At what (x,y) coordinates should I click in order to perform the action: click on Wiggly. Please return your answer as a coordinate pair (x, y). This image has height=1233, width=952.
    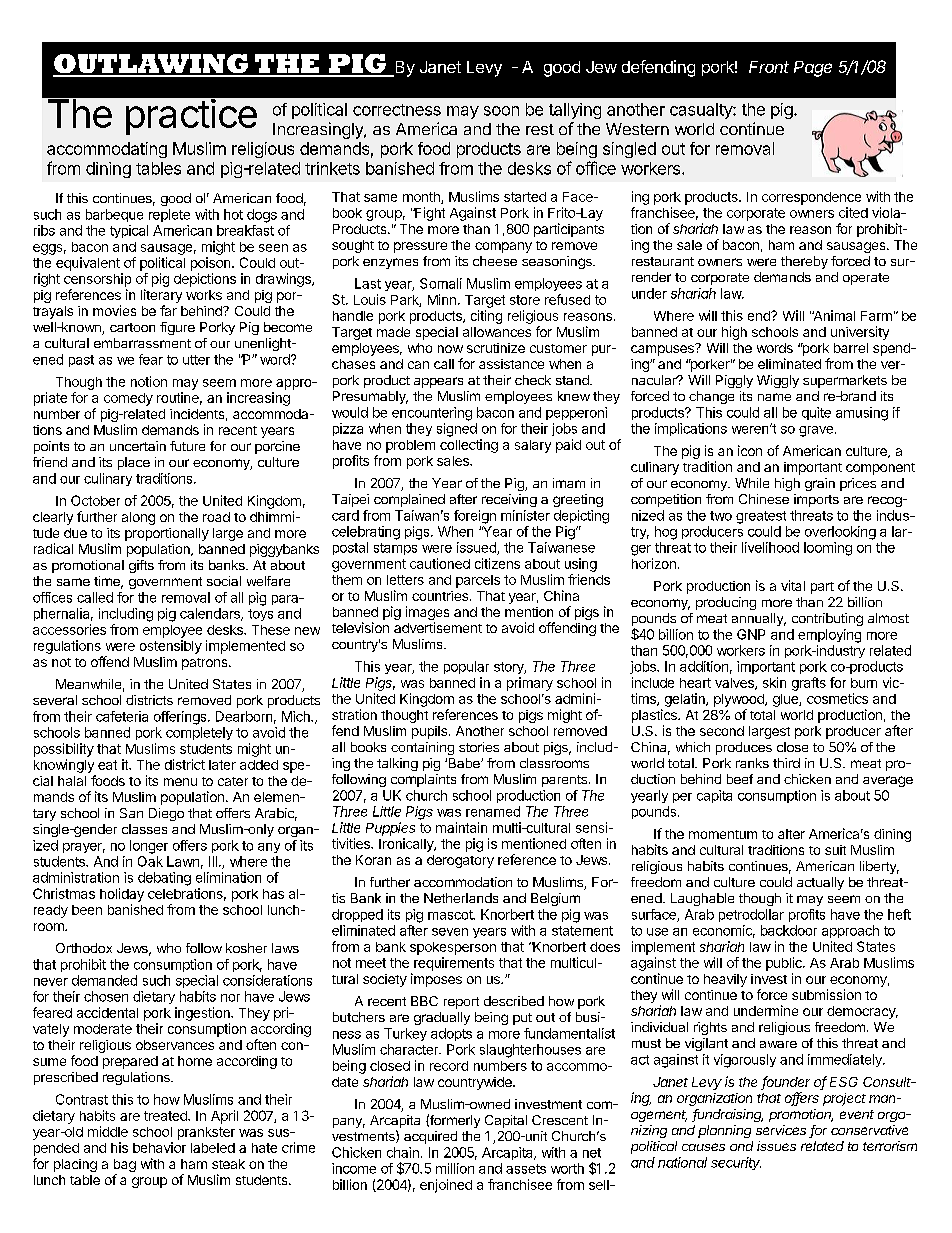
    Looking at the image, I should click on (778, 381).
